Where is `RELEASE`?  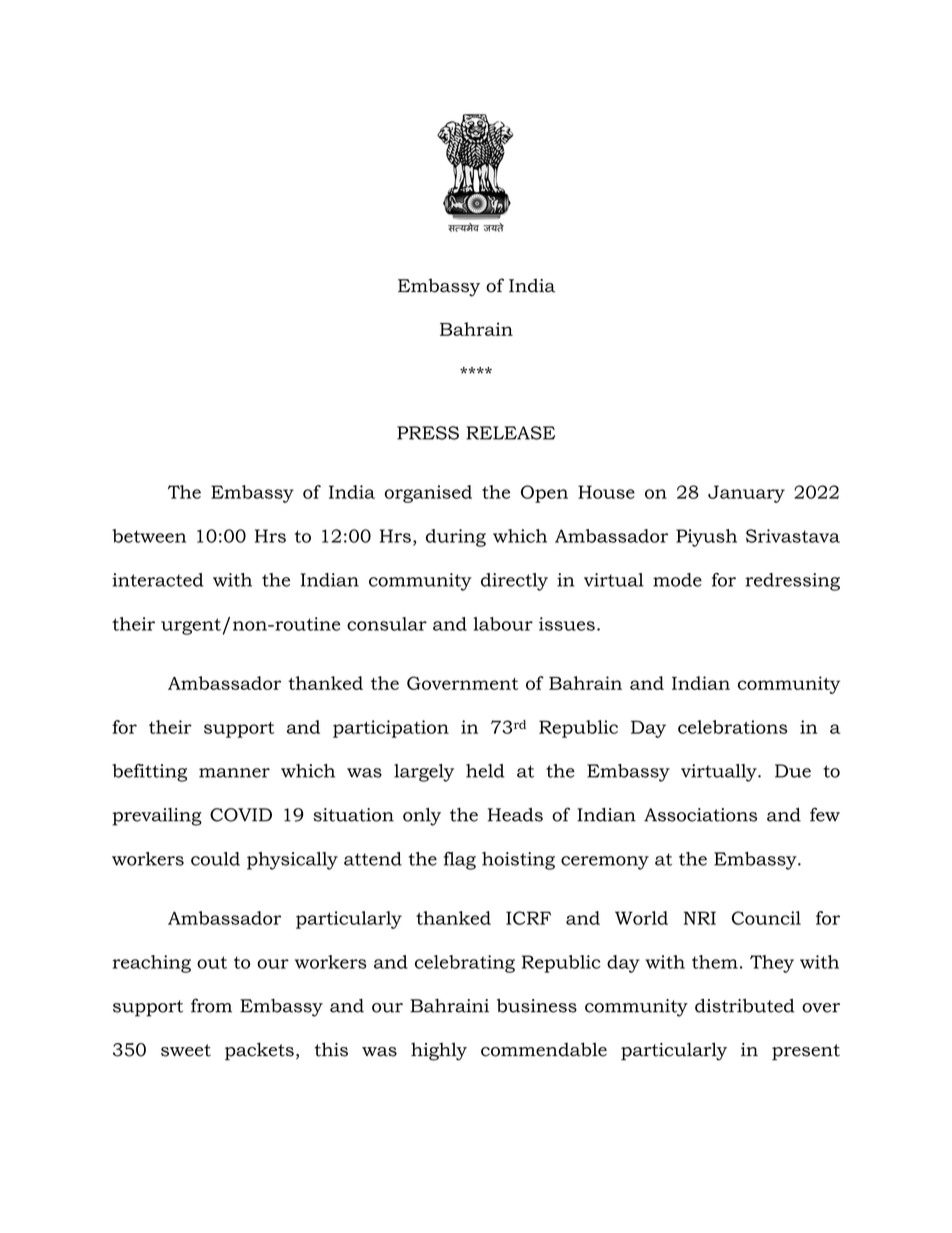
RELEASE is located at coordinates (510, 433).
